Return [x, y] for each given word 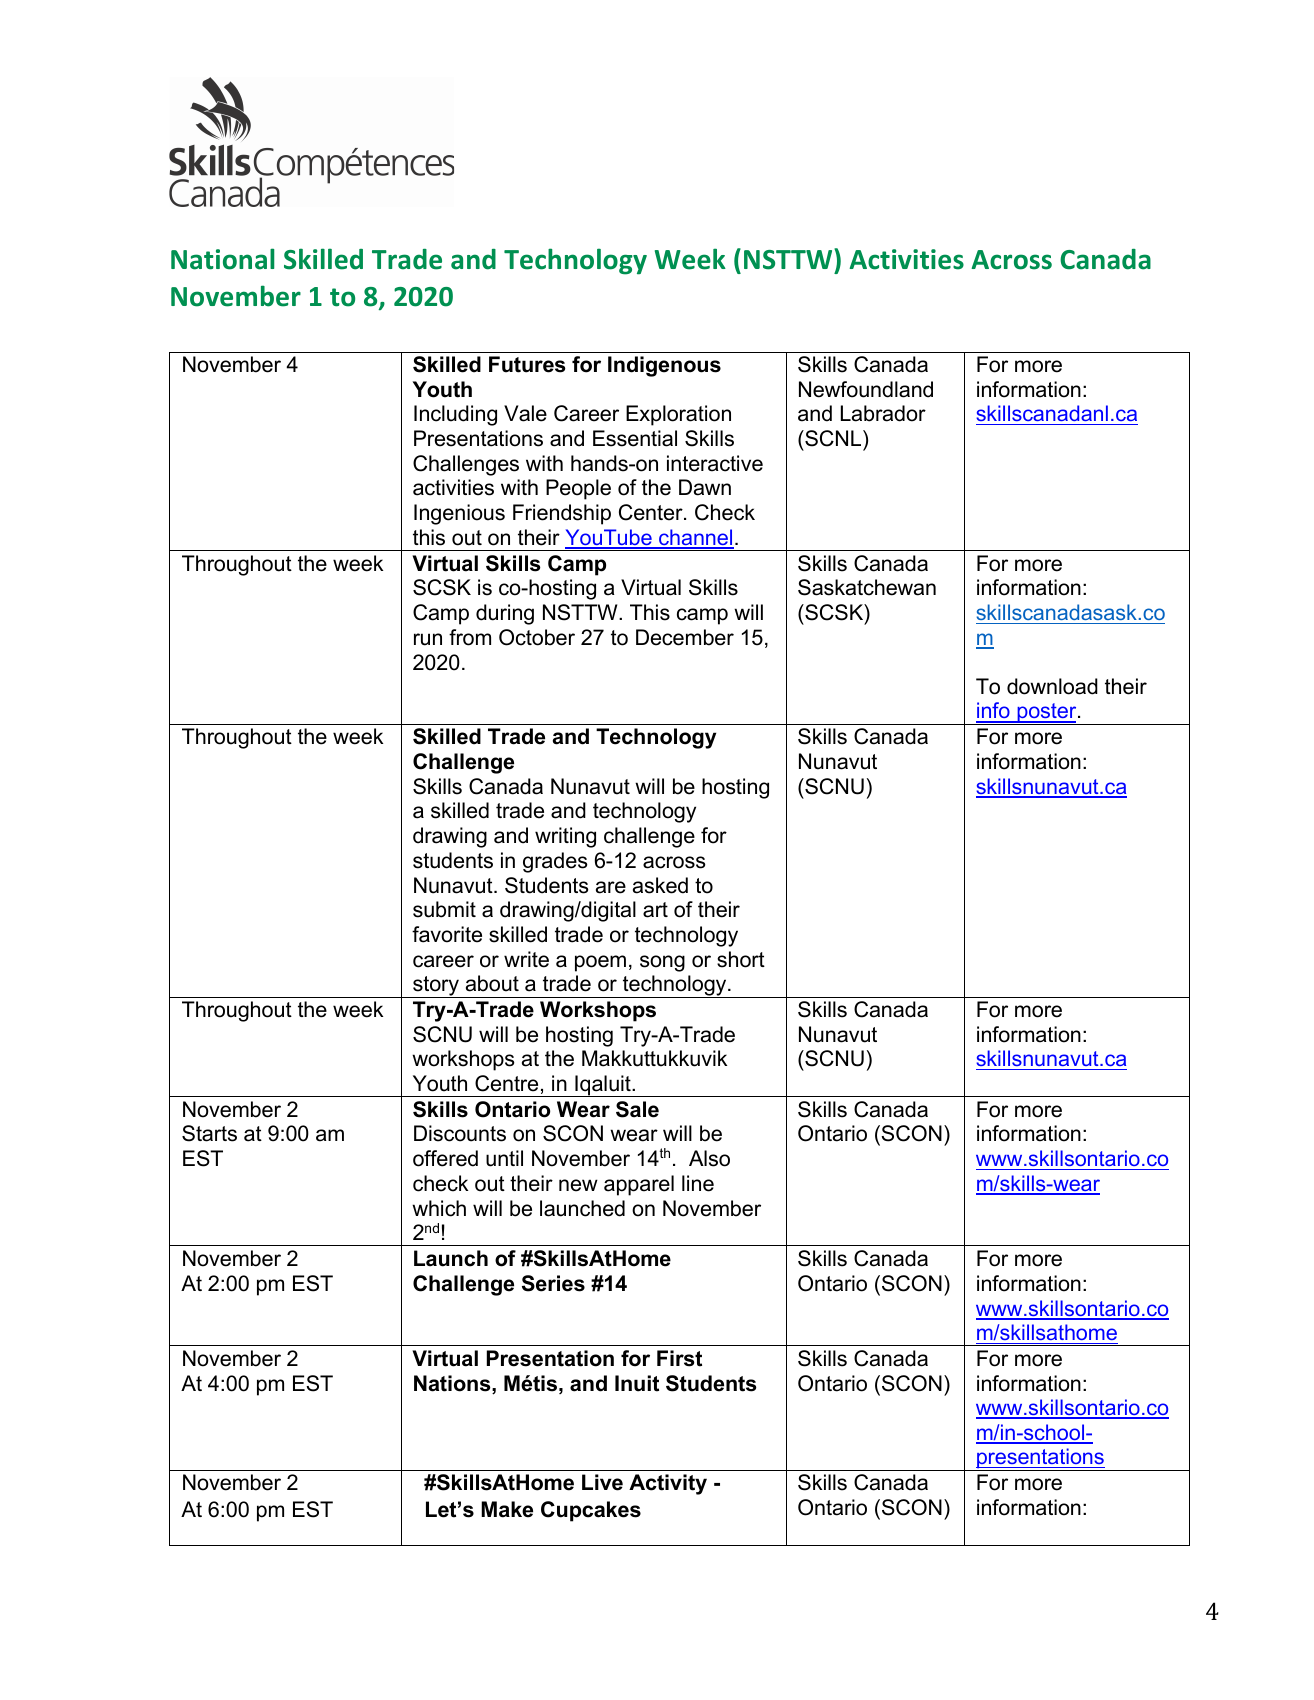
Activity [668, 1484]
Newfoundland [866, 389]
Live [602, 1482]
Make [507, 1509]
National [222, 259]
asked [660, 885]
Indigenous [664, 366]
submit [444, 909]
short [741, 959]
